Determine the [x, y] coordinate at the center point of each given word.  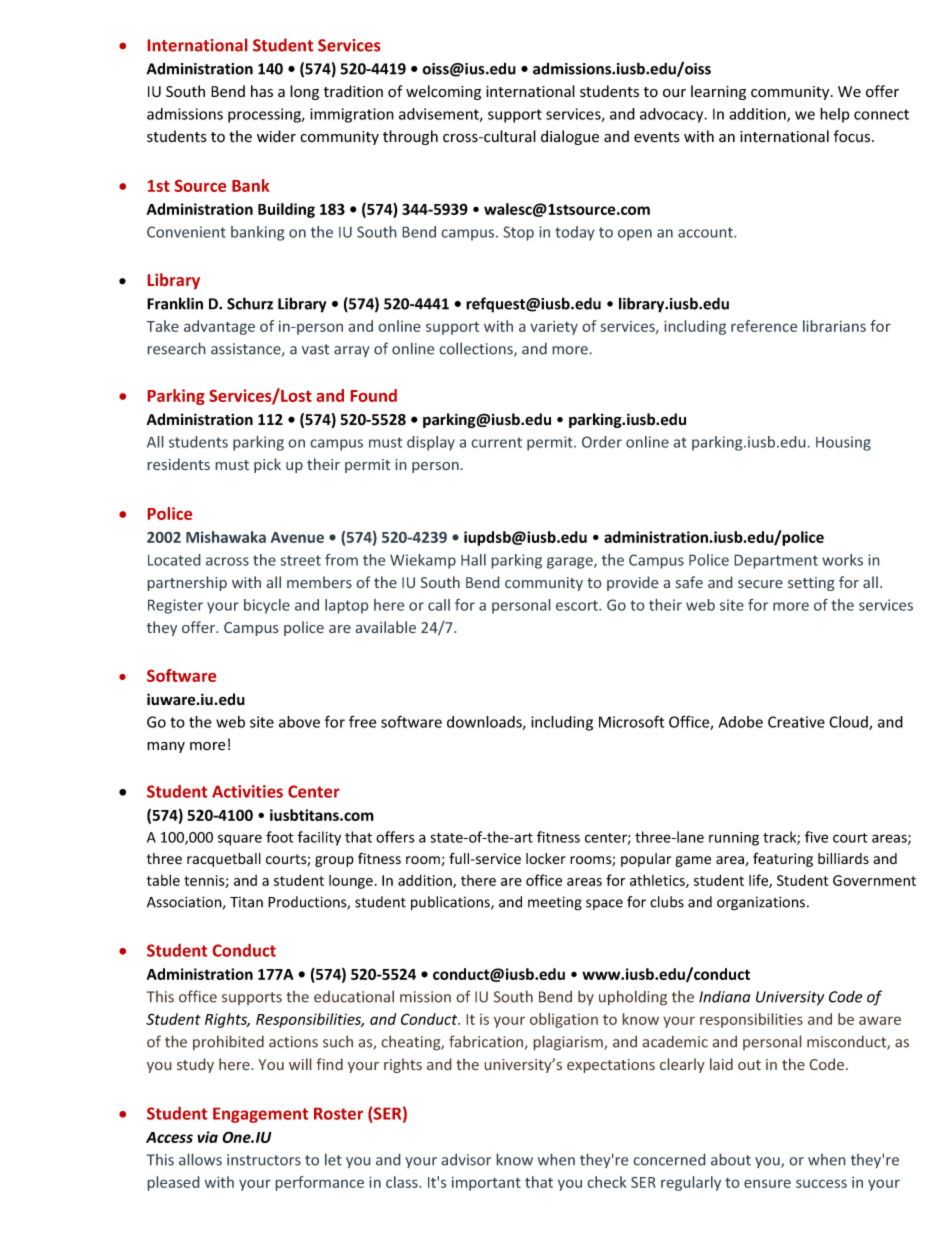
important [486, 1183]
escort [578, 605]
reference [764, 326]
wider [276, 136]
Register [175, 606]
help [835, 115]
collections [477, 349]
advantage [219, 327]
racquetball [224, 860]
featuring [783, 860]
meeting [555, 903]
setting [811, 584]
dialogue [570, 137]
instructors [264, 1160]
